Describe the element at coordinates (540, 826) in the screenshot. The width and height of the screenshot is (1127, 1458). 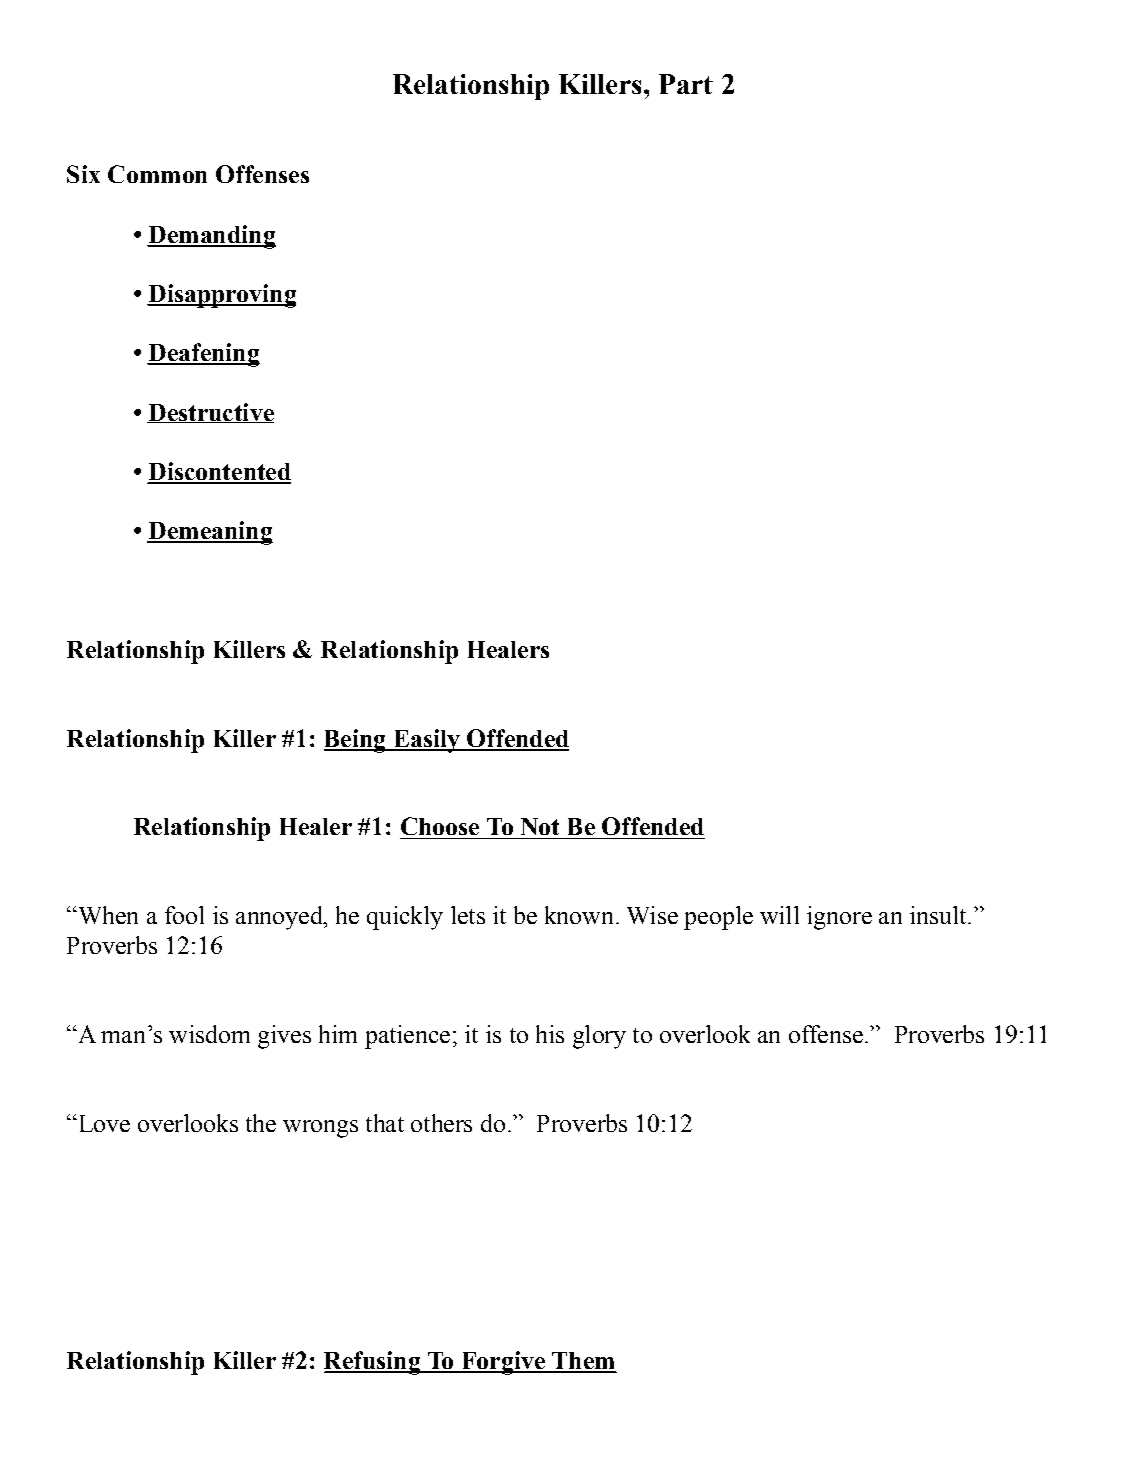
I see `Not` at that location.
